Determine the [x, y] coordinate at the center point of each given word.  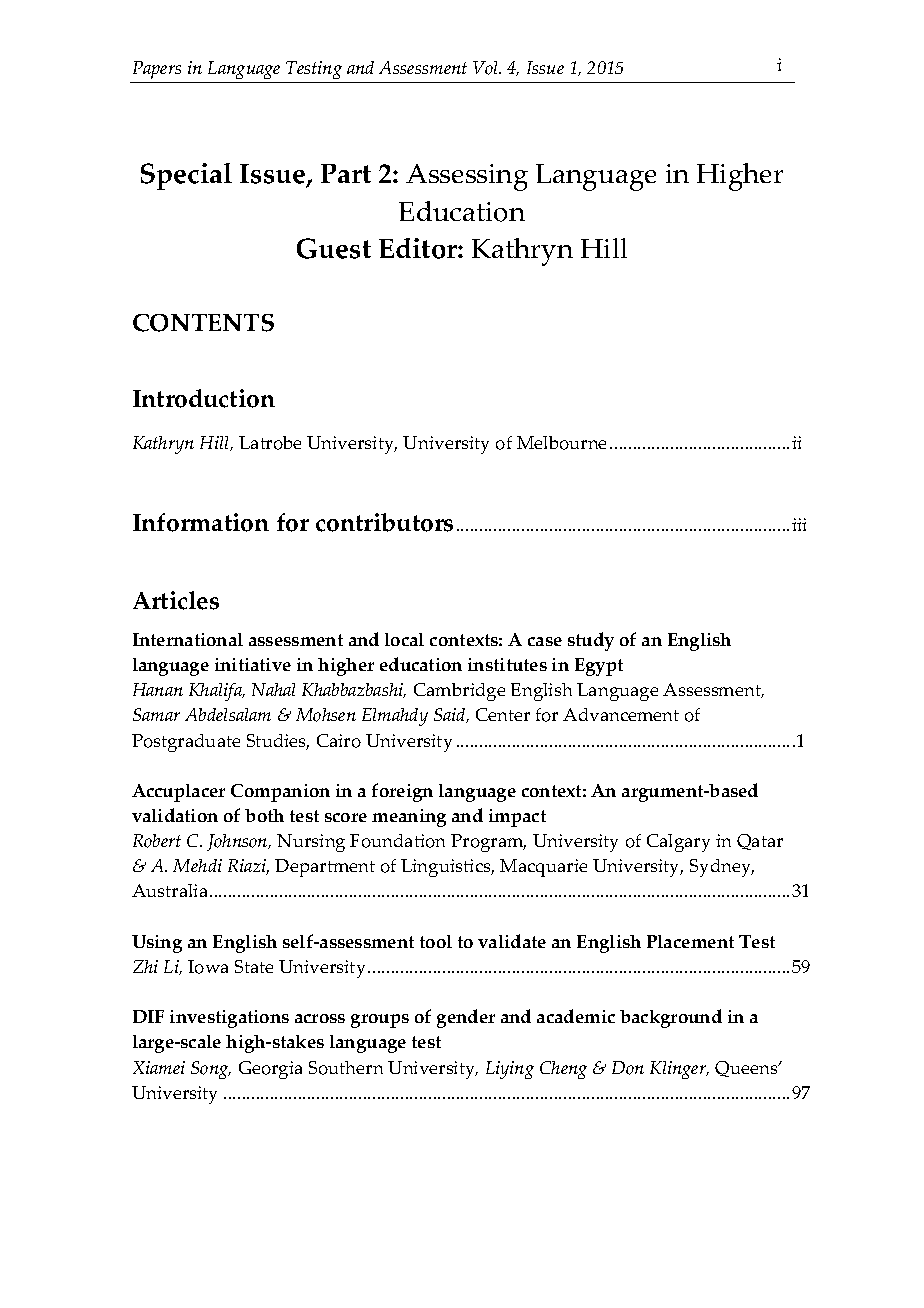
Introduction [204, 398]
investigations [229, 1019]
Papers [157, 70]
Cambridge [459, 692]
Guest [334, 248]
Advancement [621, 714]
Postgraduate [186, 743]
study [591, 641]
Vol [486, 68]
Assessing [467, 177]
